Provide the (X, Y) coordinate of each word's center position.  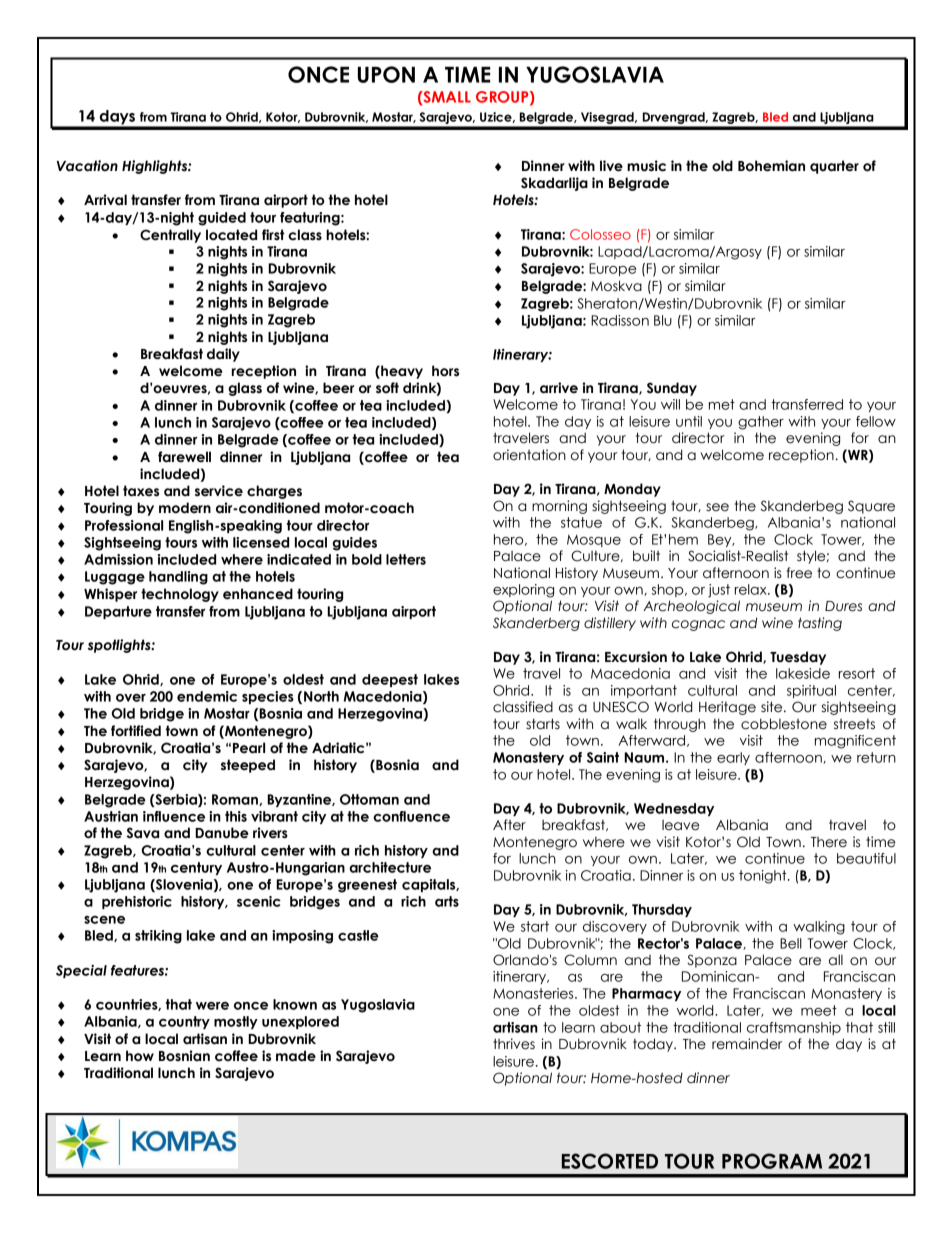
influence (174, 816)
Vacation (87, 166)
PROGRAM (772, 1161)
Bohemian (771, 166)
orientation (529, 455)
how (140, 1056)
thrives (514, 1044)
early (733, 758)
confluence (411, 816)
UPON (386, 74)
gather (761, 423)
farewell (184, 457)
